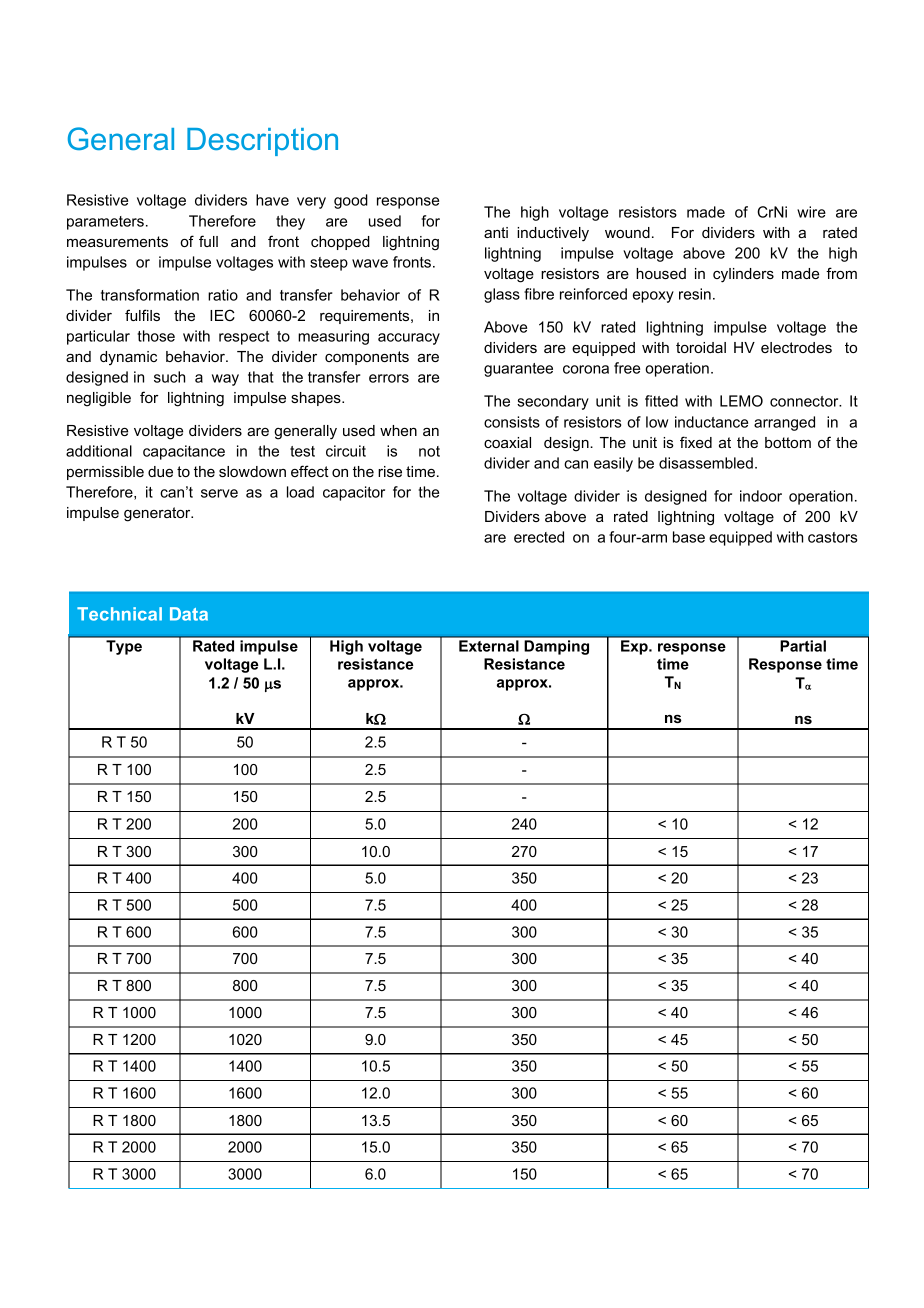 Image resolution: width=924 pixels, height=1308 pixels. What do you see at coordinates (150, 295) in the page?
I see `transformation` at bounding box center [150, 295].
